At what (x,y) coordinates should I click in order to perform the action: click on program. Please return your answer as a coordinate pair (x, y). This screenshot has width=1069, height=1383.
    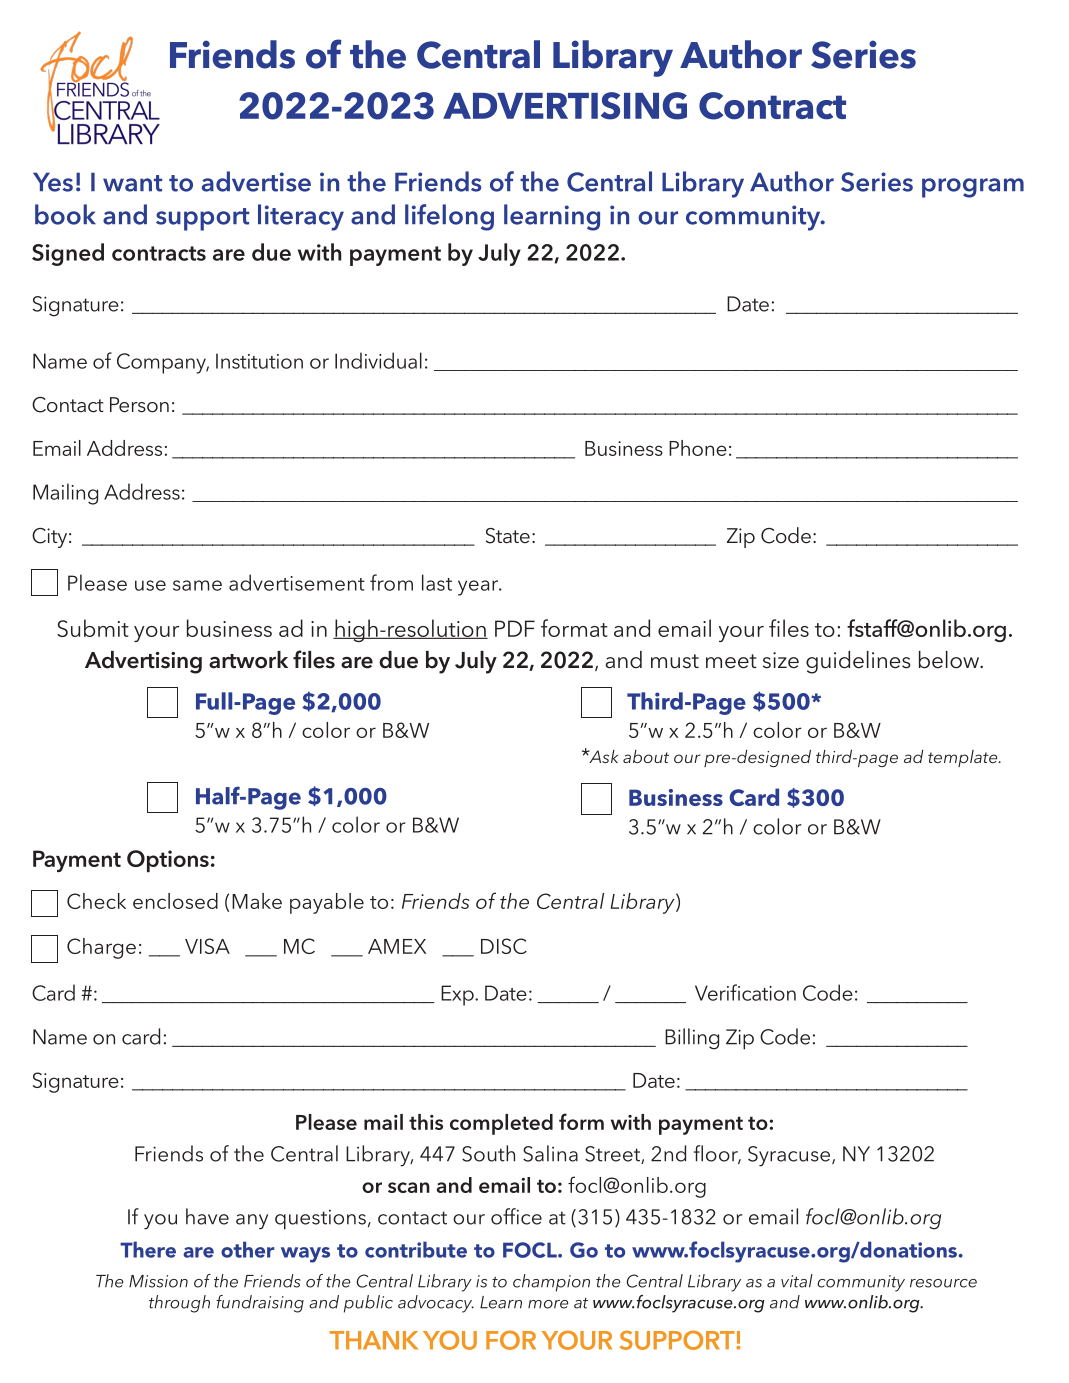
    Looking at the image, I should click on (973, 188).
